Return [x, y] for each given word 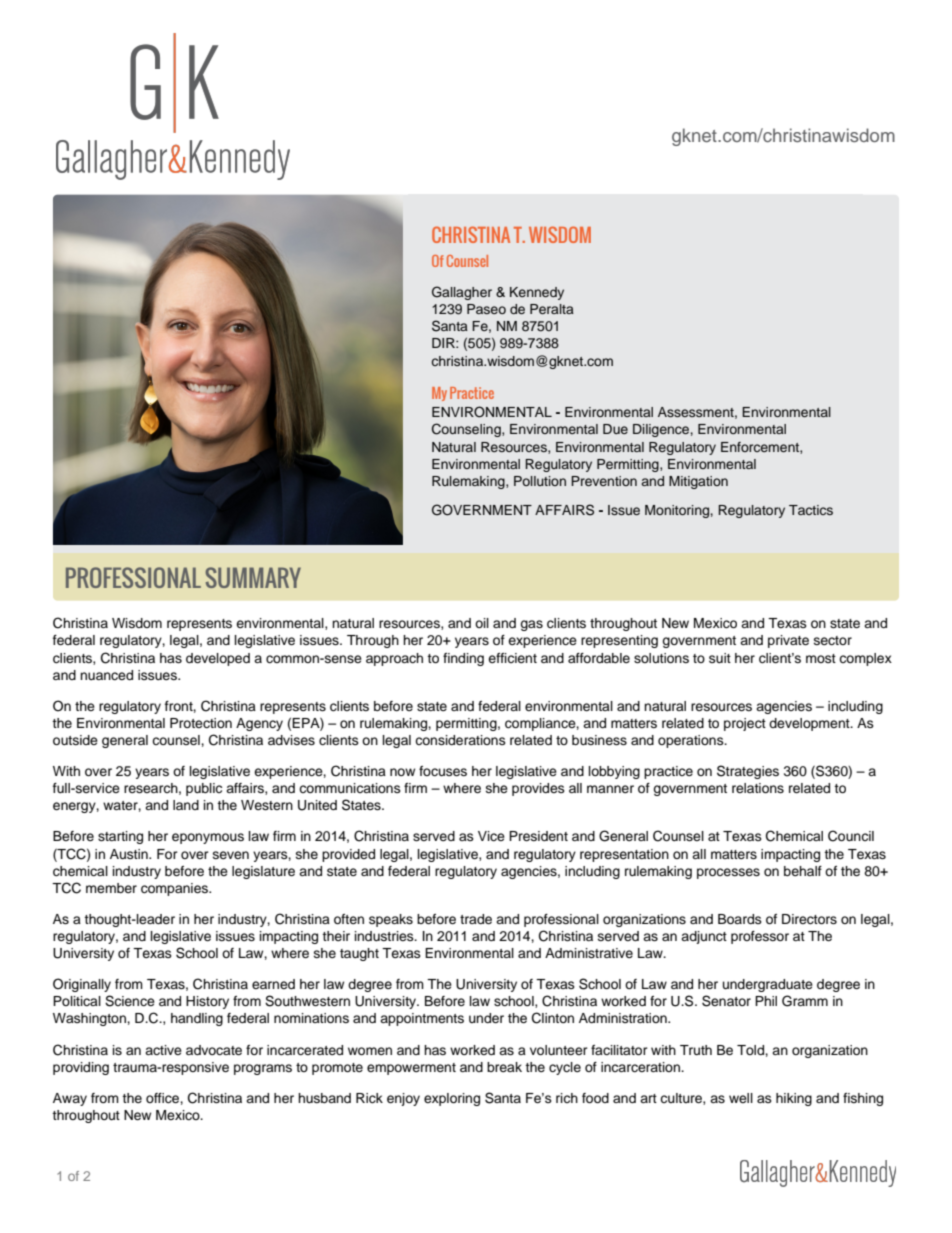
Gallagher [462, 293]
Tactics [811, 510]
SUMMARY [253, 577]
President [538, 836]
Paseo [486, 309]
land [186, 805]
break [504, 1067]
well [741, 1098]
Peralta [552, 309]
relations [758, 788]
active [163, 1050]
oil [482, 623]
